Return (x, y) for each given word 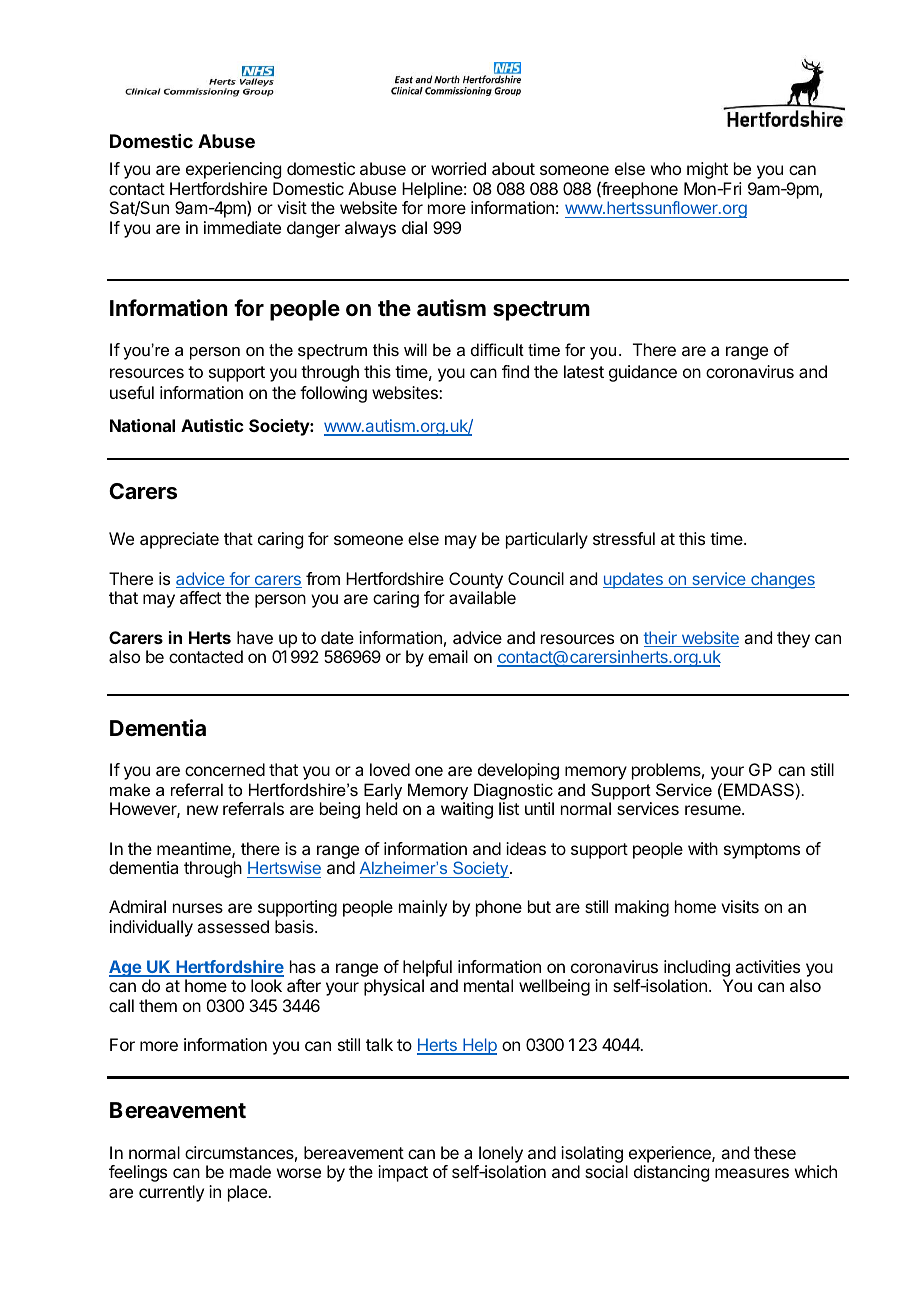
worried (458, 168)
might (707, 170)
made (250, 1171)
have (255, 637)
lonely (501, 1154)
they (793, 639)
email (448, 656)
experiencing (233, 170)
